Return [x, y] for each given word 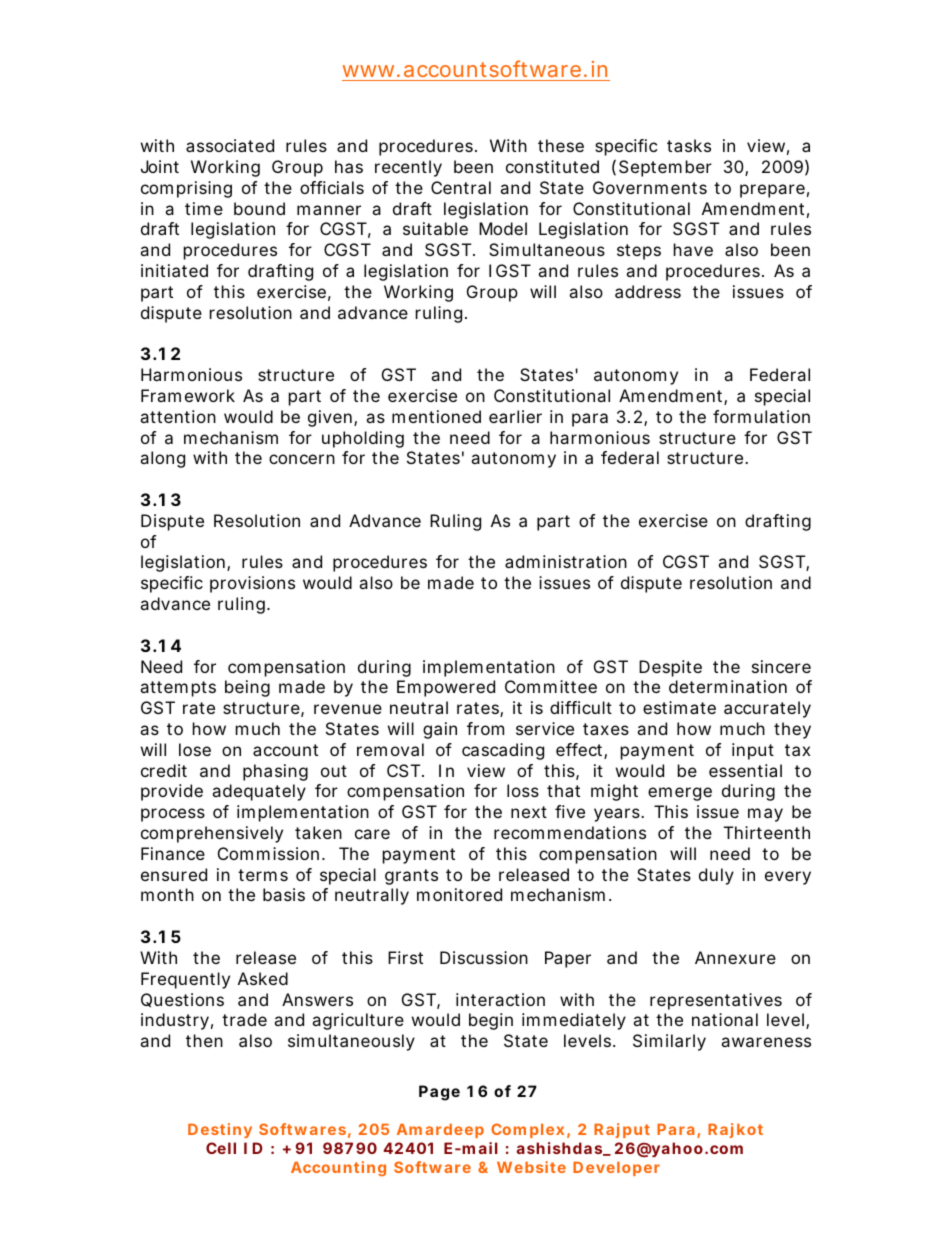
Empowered [446, 688]
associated [230, 145]
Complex [527, 1130]
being [247, 688]
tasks [689, 145]
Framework [188, 395]
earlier [515, 416]
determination [728, 686]
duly [716, 876]
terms [263, 875]
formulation [761, 416]
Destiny [220, 1130]
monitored [459, 894]
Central [461, 187]
